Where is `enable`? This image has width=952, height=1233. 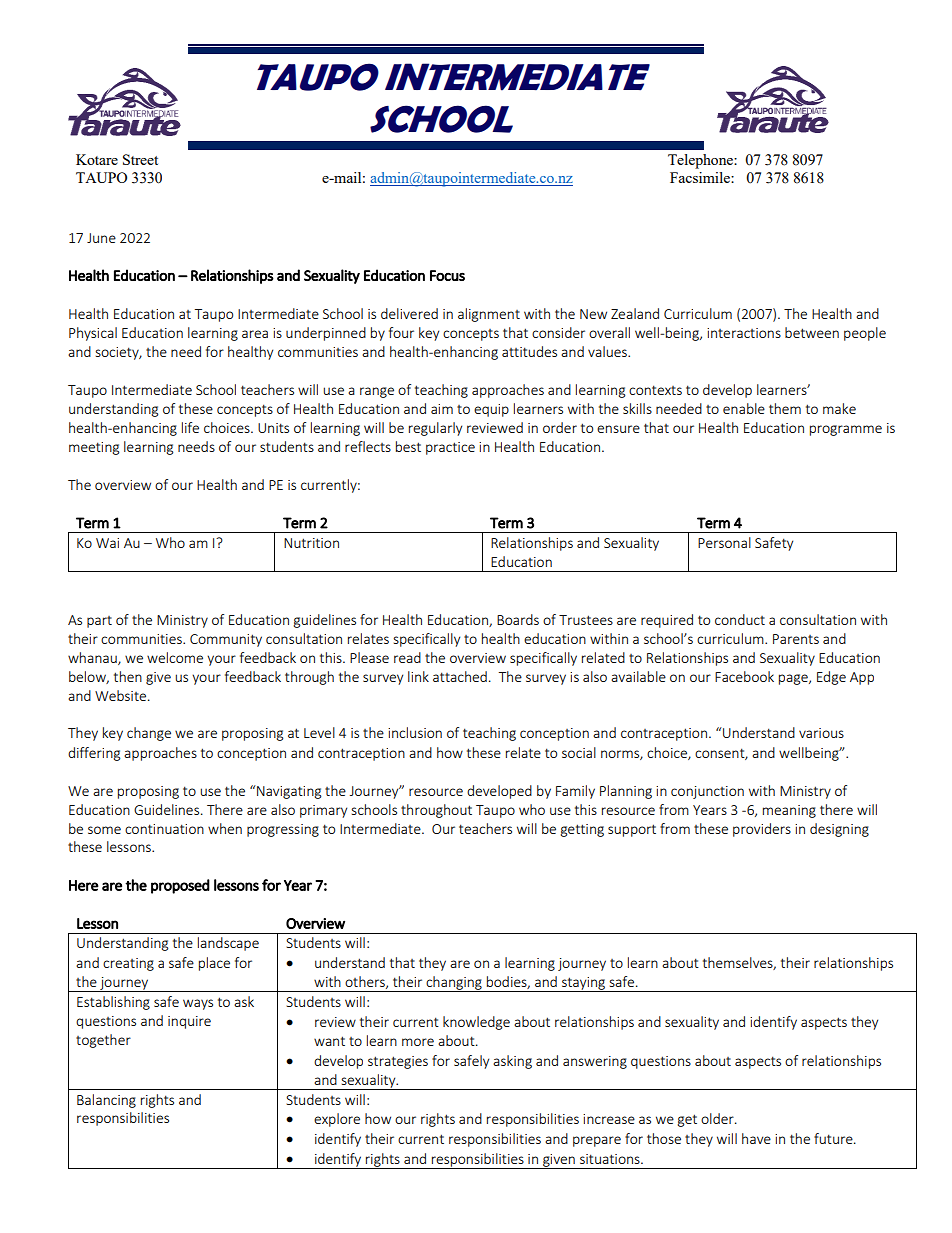
enable is located at coordinates (744, 408).
